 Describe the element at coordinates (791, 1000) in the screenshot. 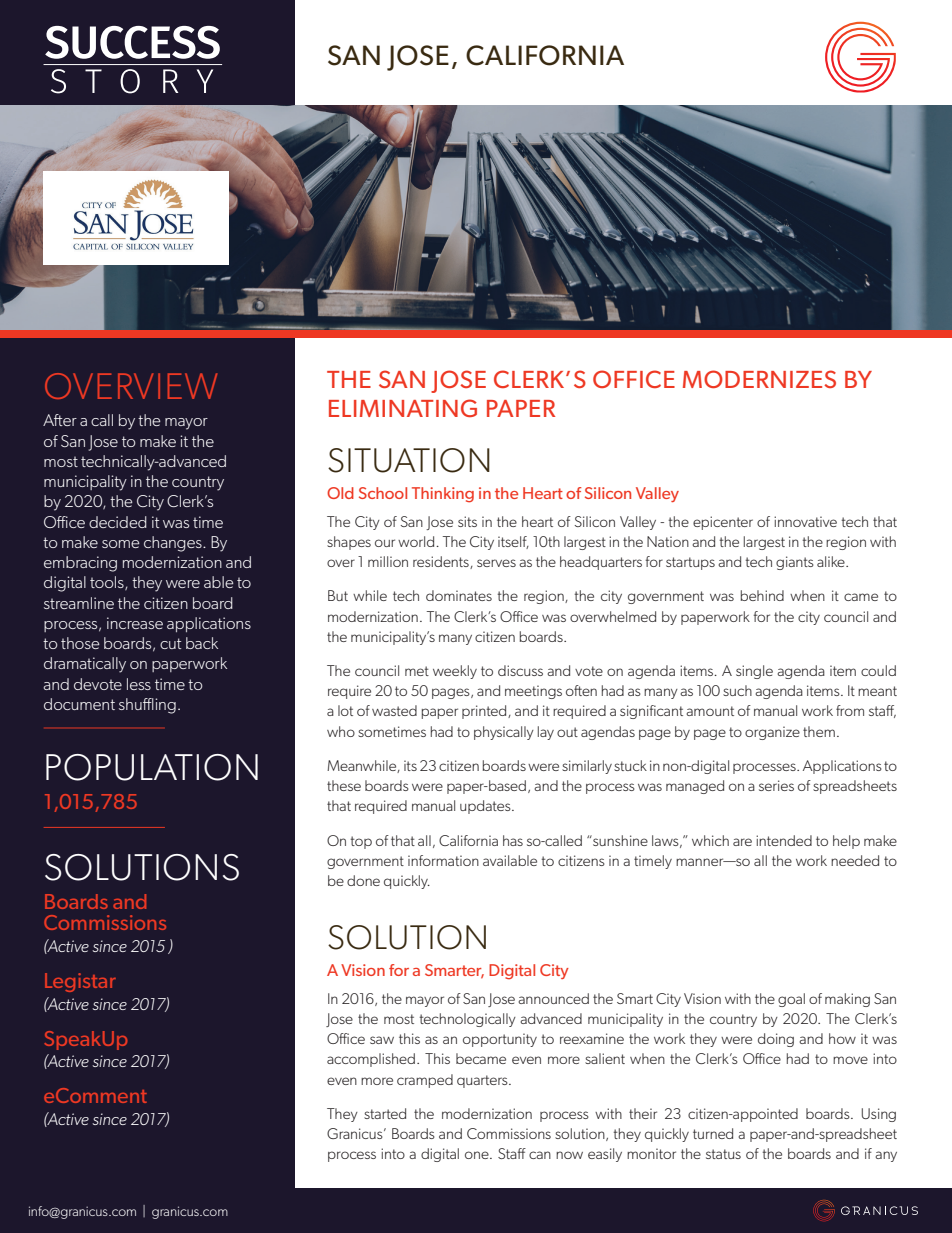

I see `goal` at that location.
